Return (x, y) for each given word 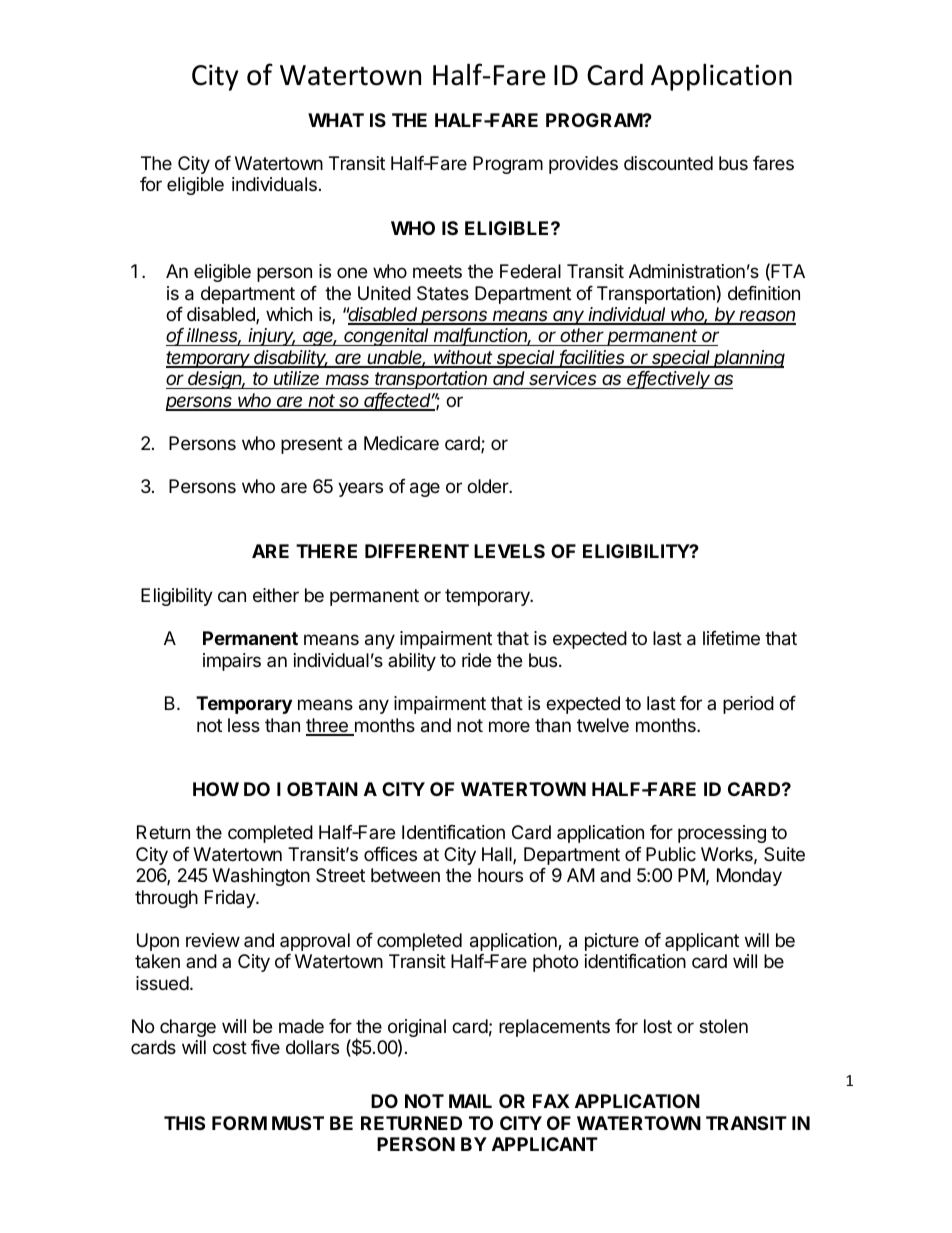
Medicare (401, 443)
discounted (668, 163)
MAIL (470, 1101)
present (312, 445)
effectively (669, 380)
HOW (216, 789)
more (509, 726)
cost (230, 1047)
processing (722, 834)
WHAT (336, 120)
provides (583, 165)
